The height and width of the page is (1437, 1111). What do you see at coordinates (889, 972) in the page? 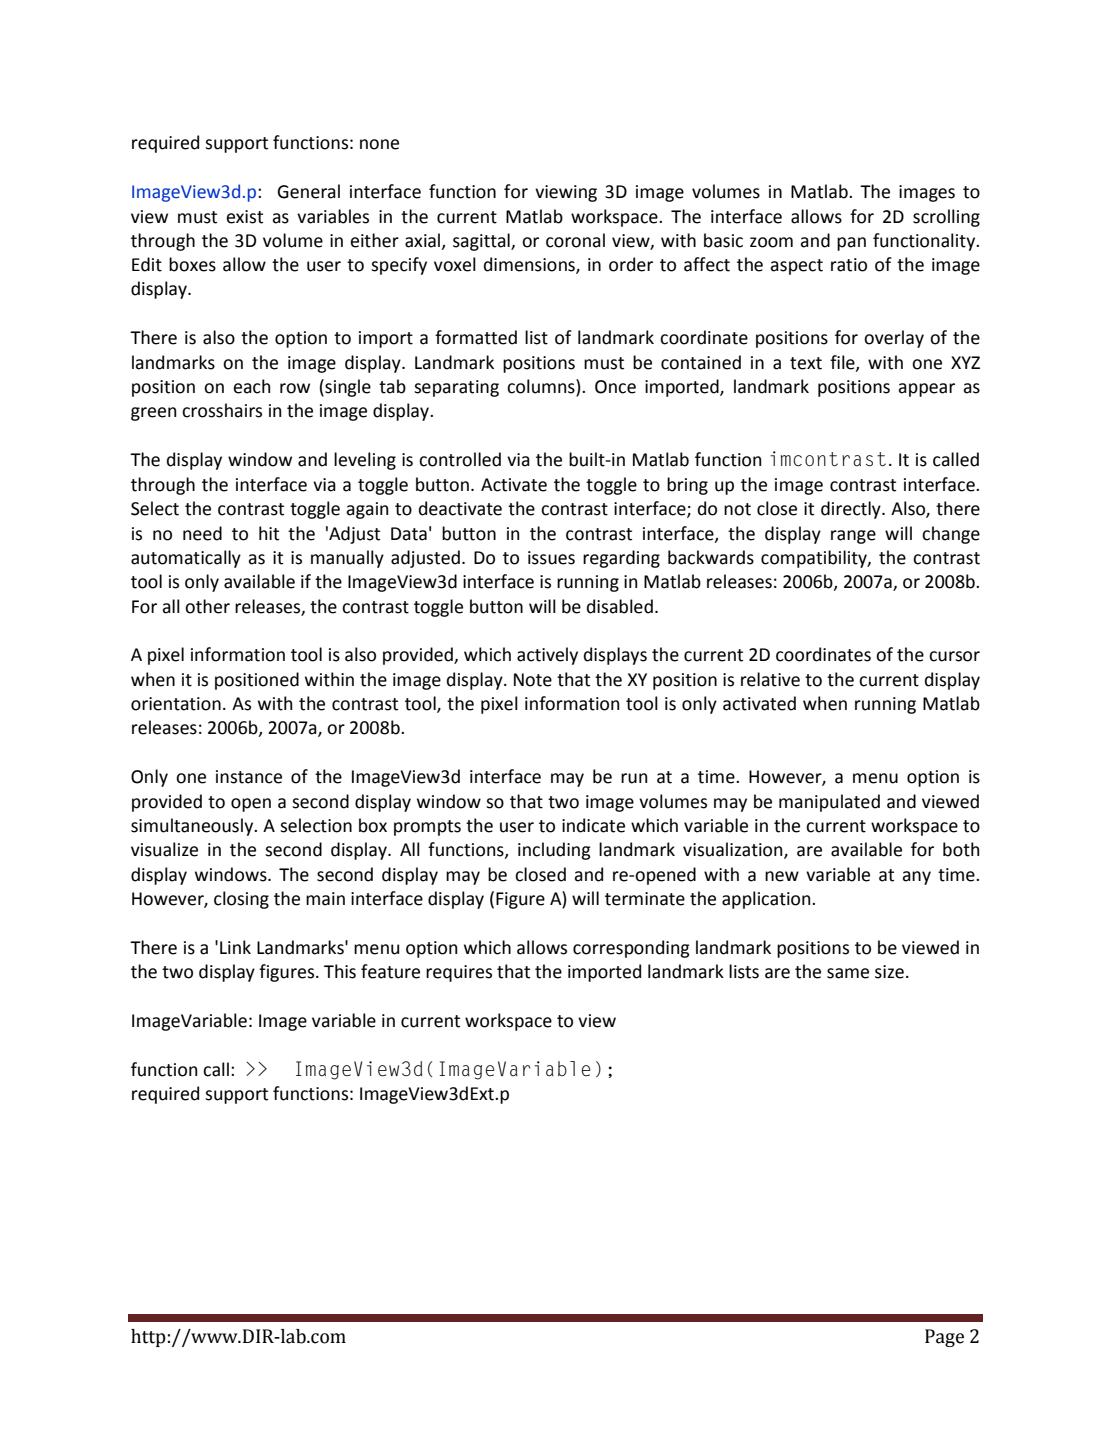
I see `size` at bounding box center [889, 972].
